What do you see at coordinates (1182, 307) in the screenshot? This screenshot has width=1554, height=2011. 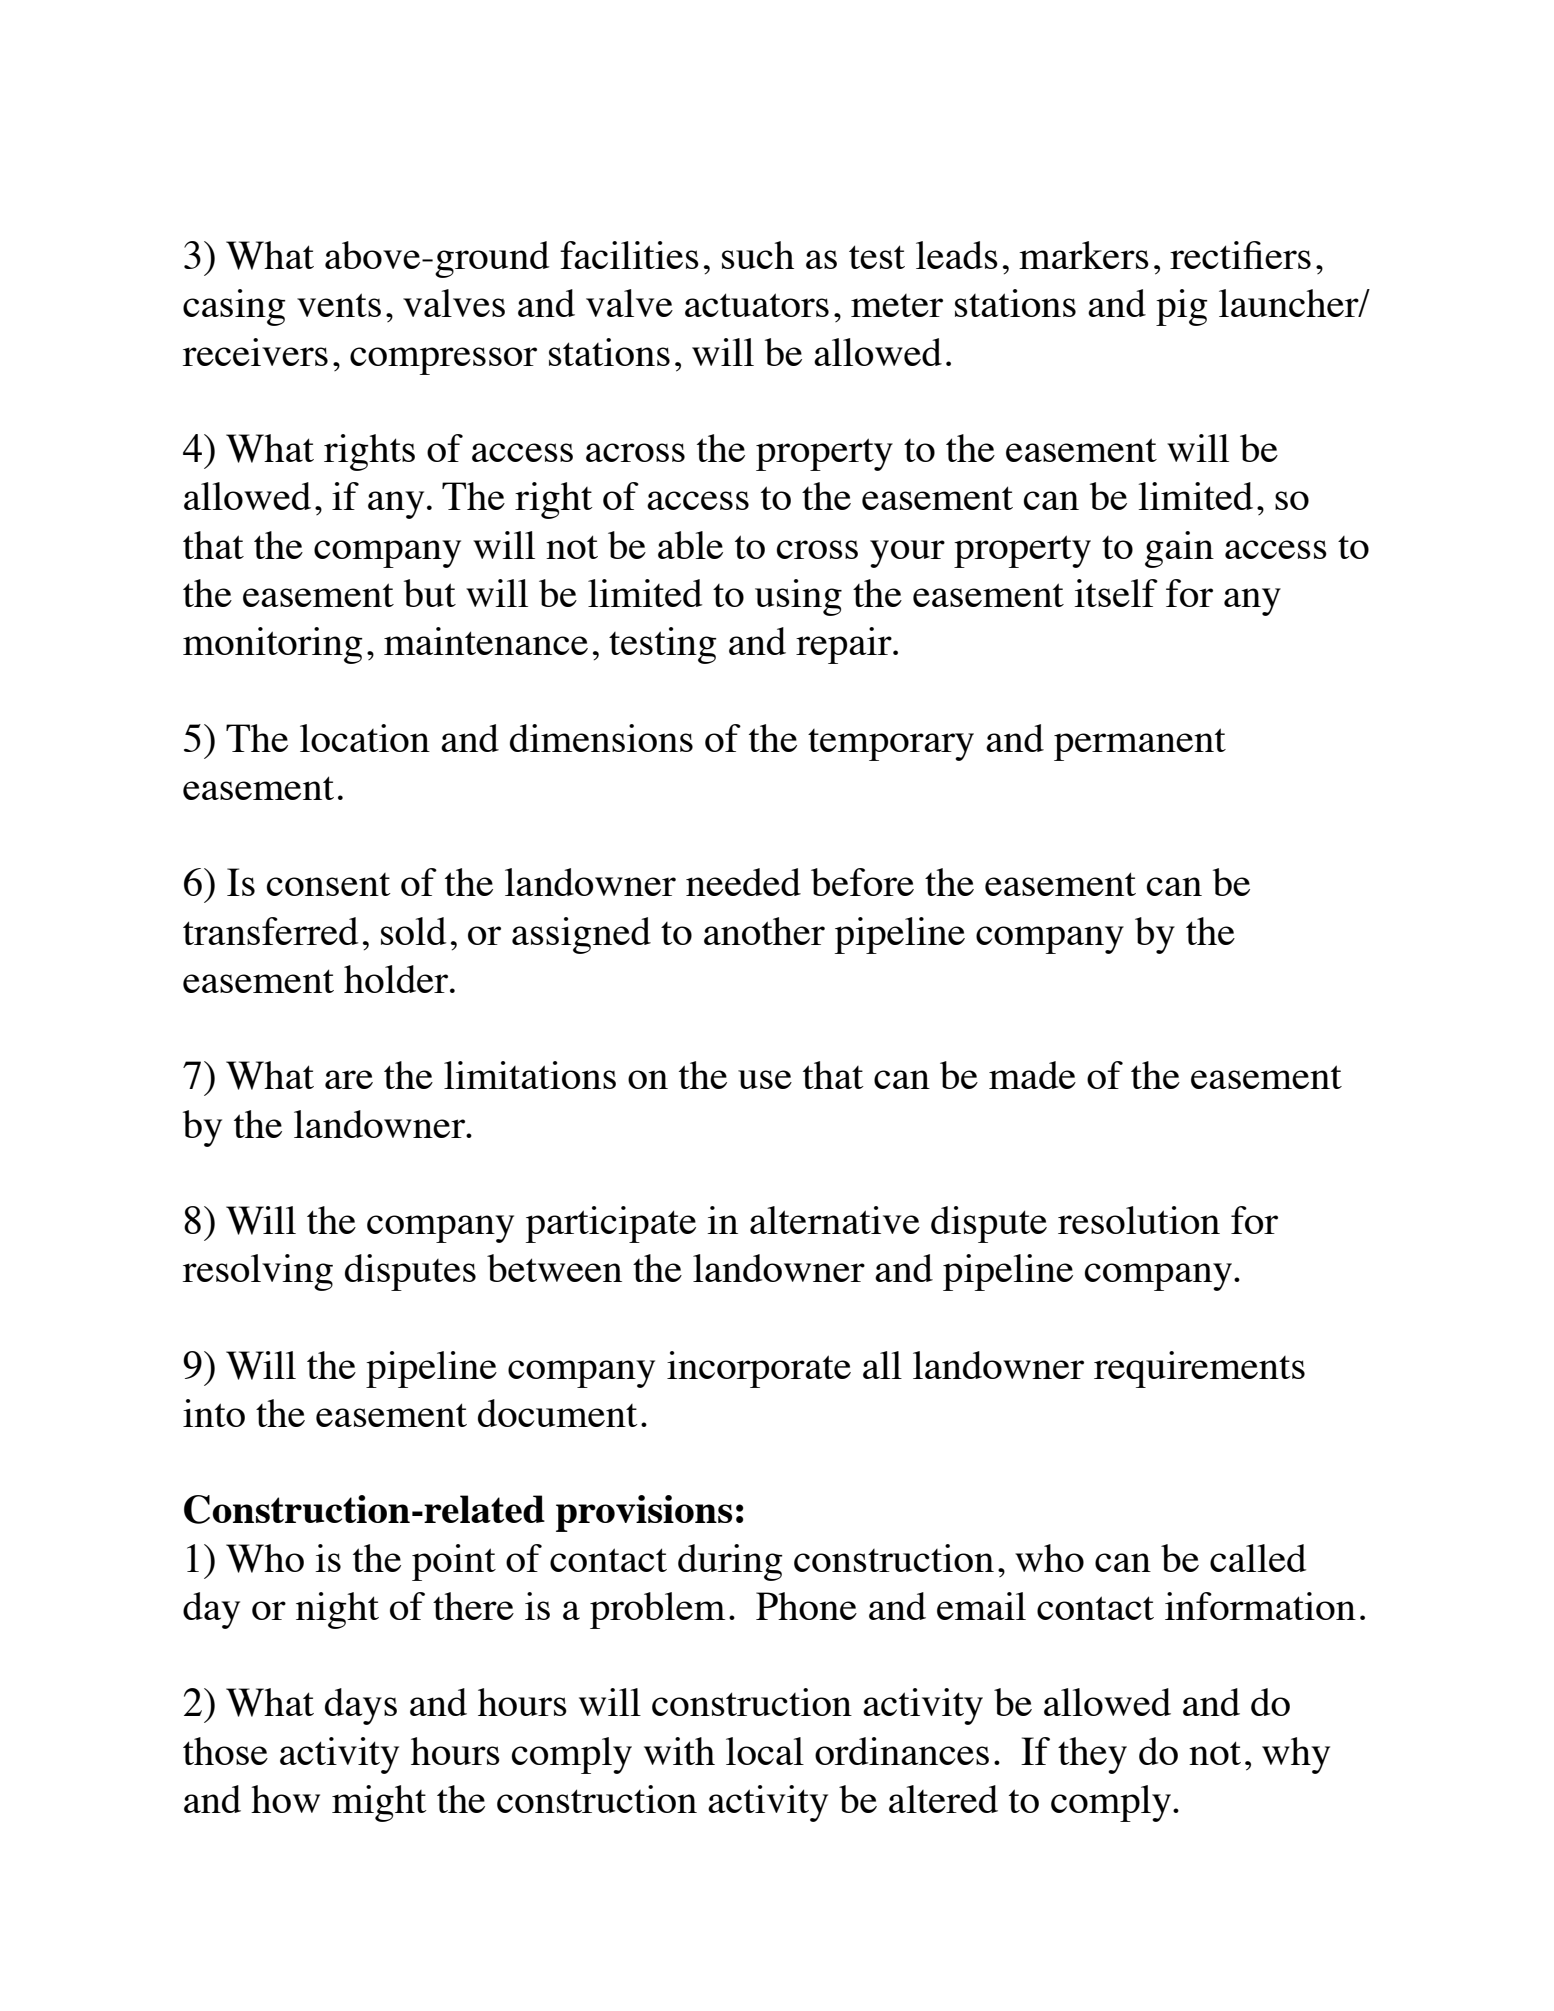 I see `pig` at bounding box center [1182, 307].
